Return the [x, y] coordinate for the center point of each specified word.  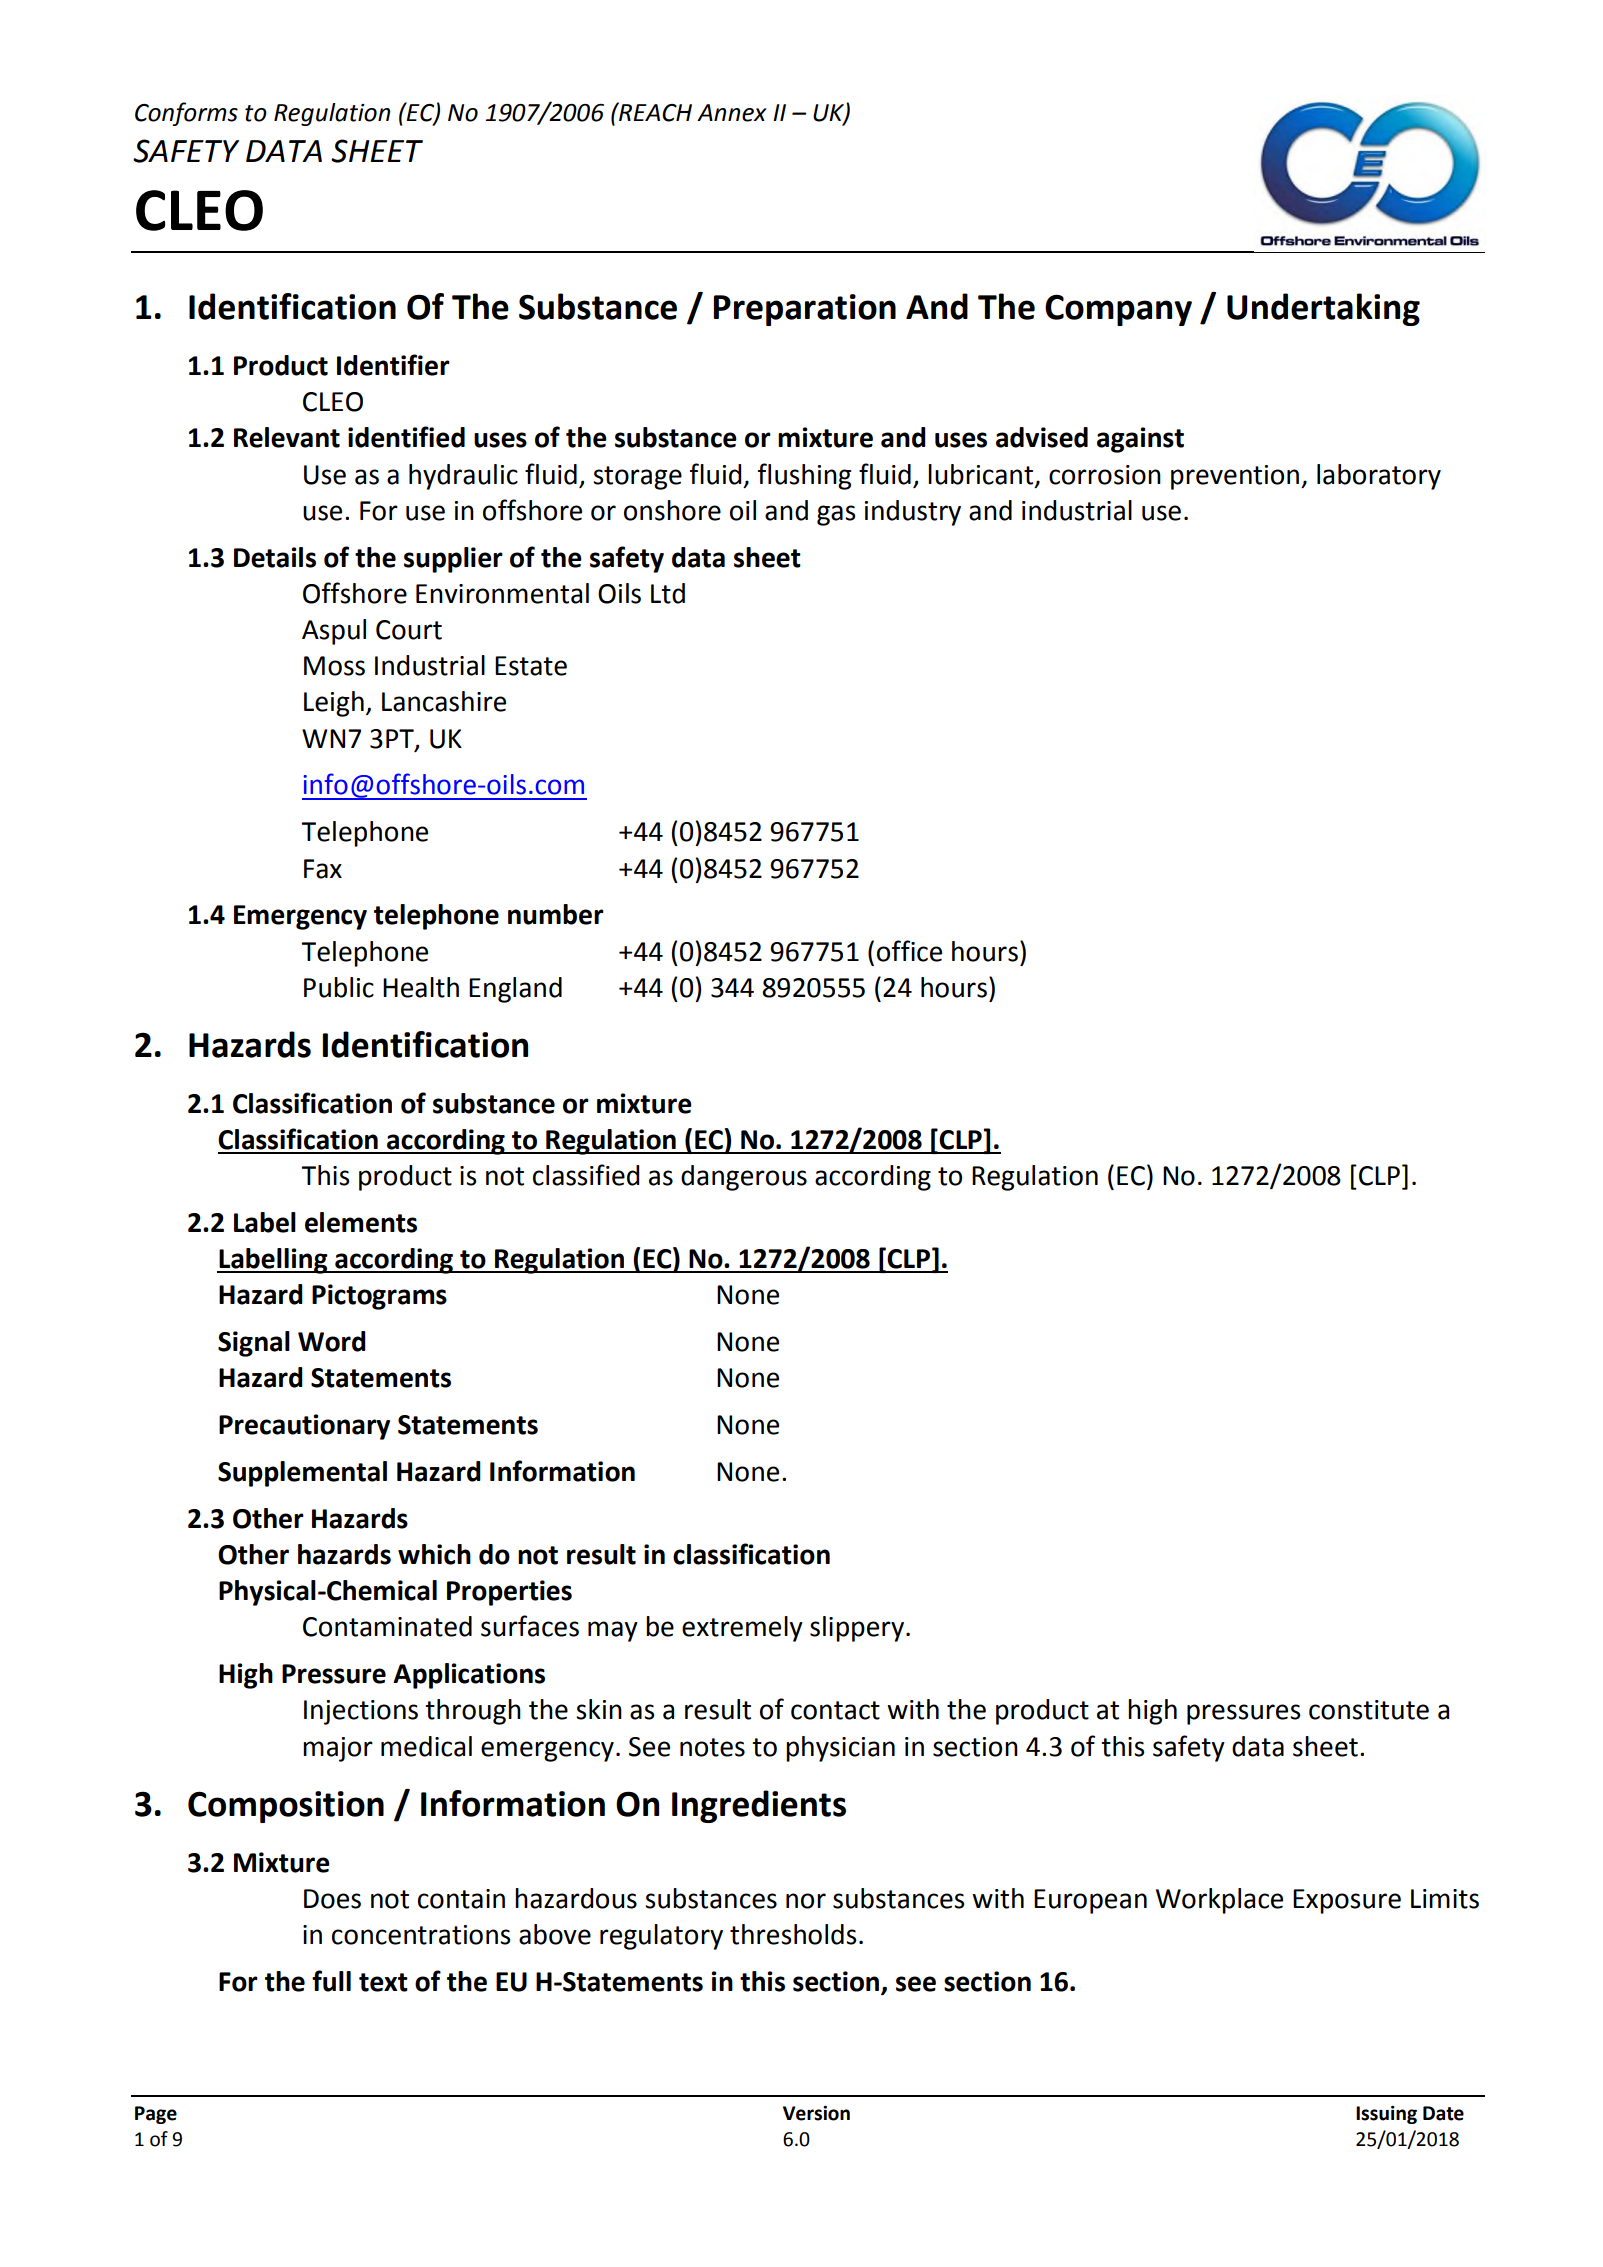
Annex [732, 113]
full [331, 1981]
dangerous [744, 1178]
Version [816, 2113]
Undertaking [1323, 309]
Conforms [186, 114]
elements [361, 1222]
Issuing [1386, 2115]
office [909, 951]
